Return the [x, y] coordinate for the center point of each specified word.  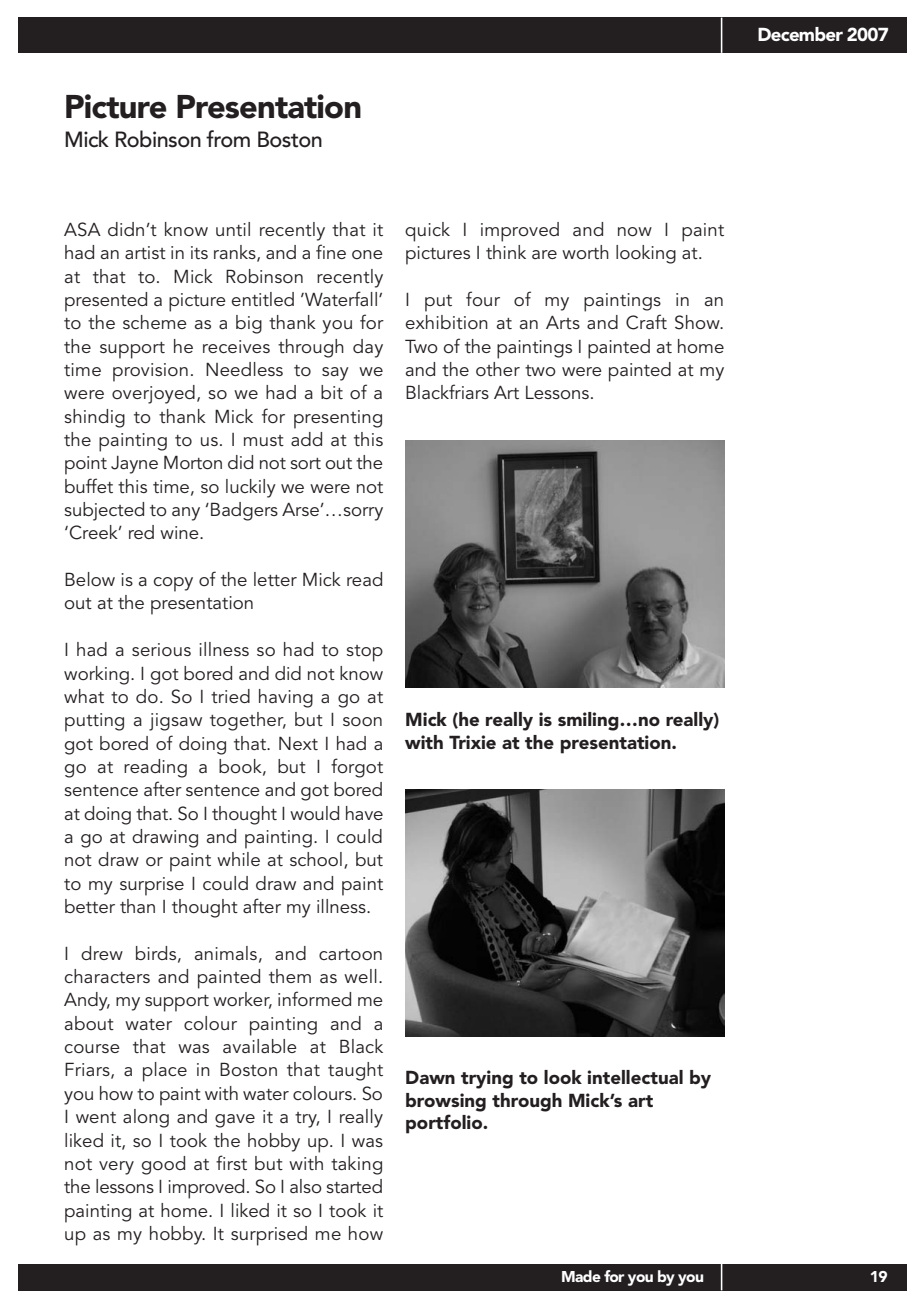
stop [364, 653]
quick [427, 232]
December [800, 34]
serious [161, 649]
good [163, 1165]
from [228, 139]
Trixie [472, 742]
